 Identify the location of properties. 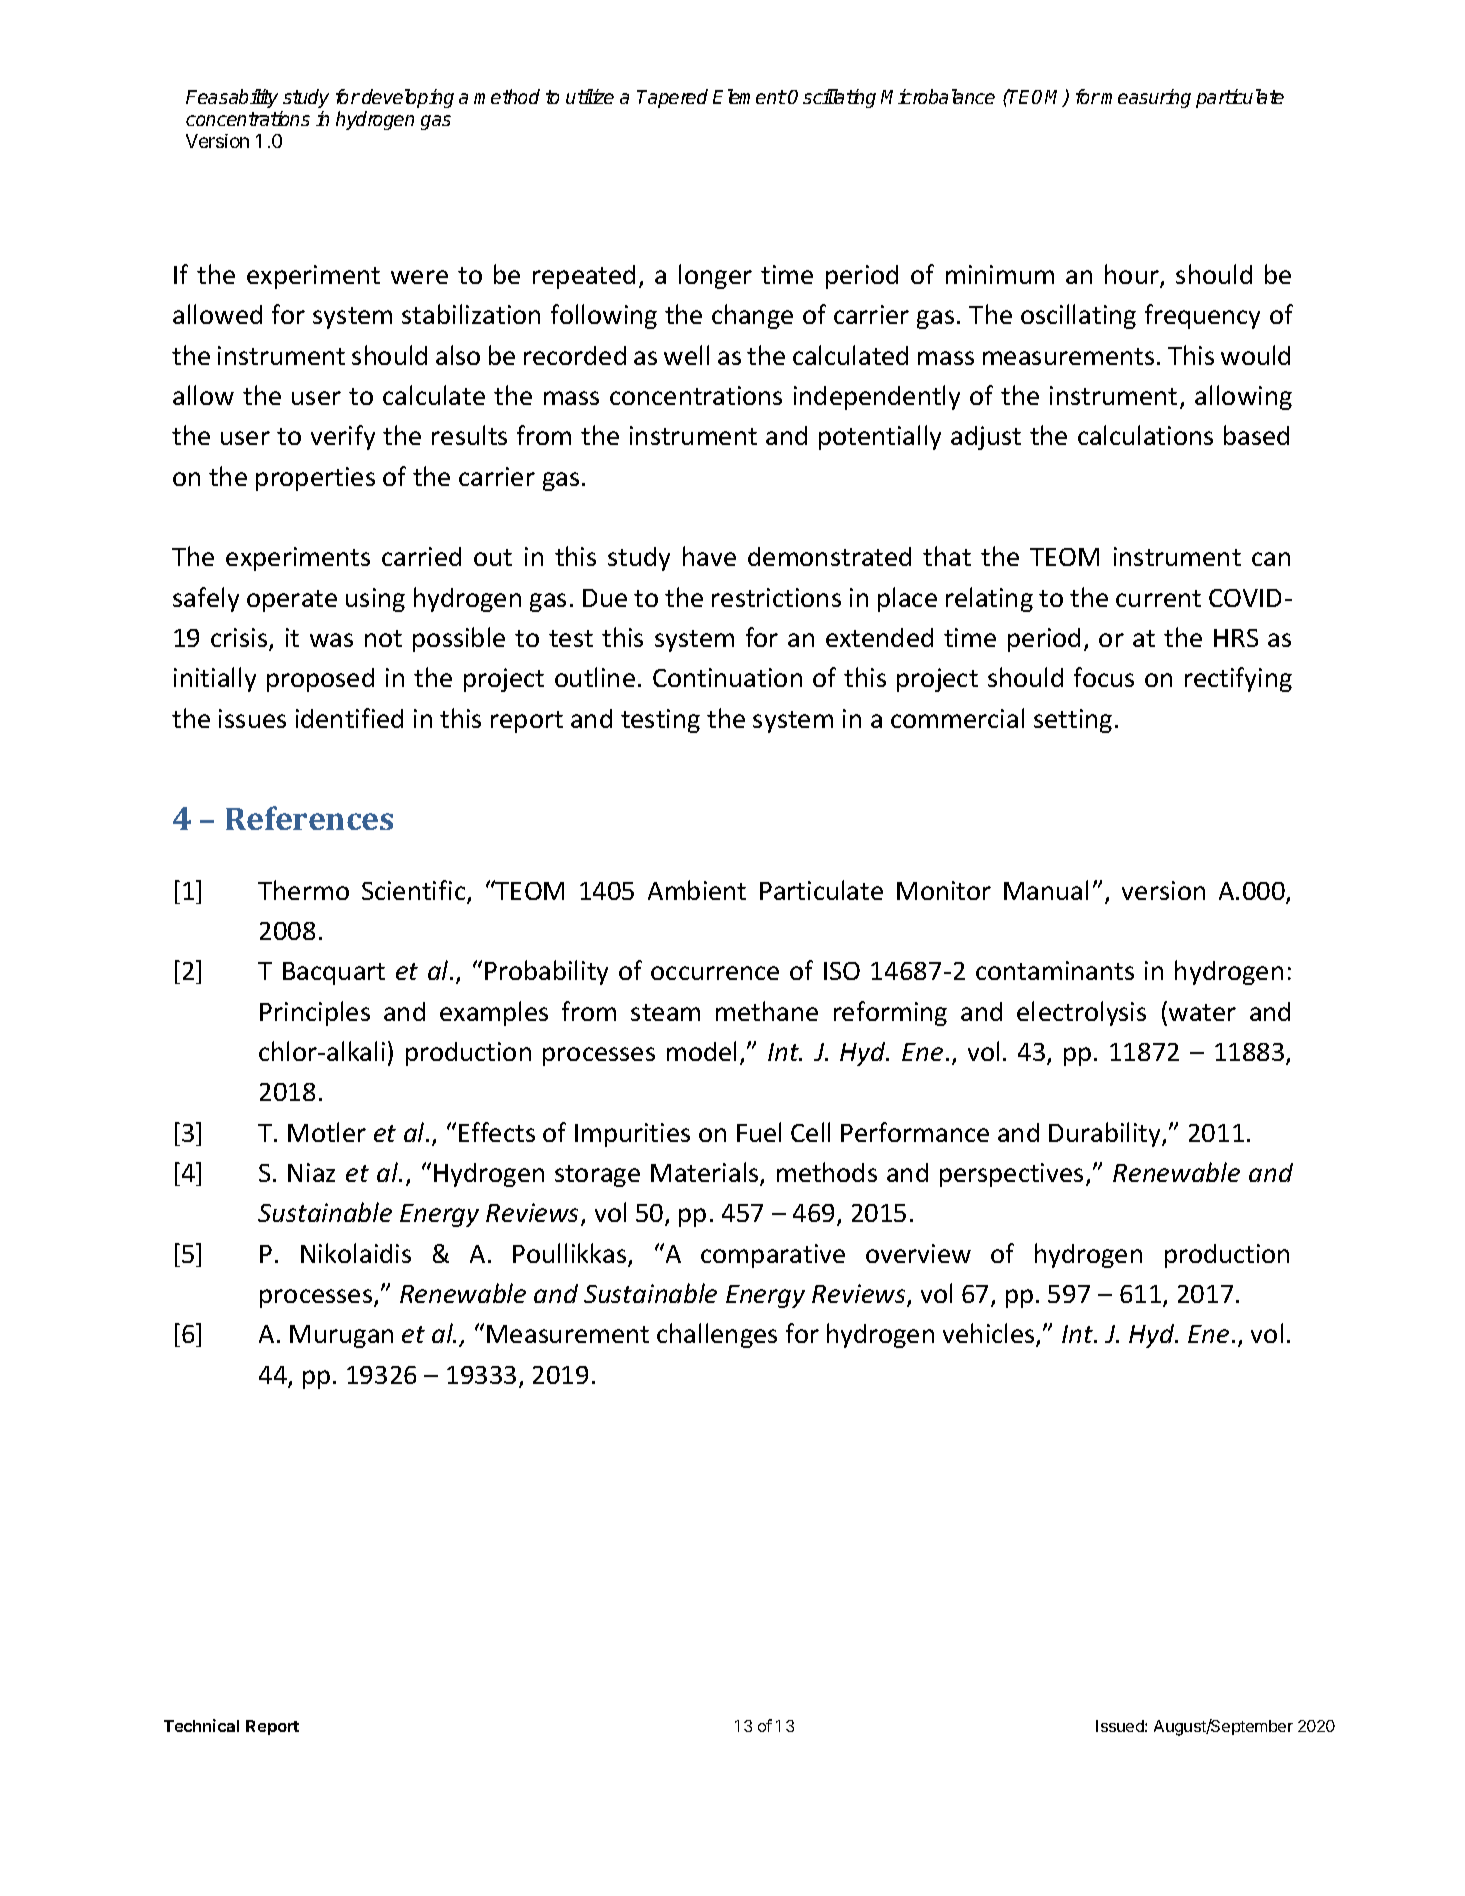
(315, 479).
